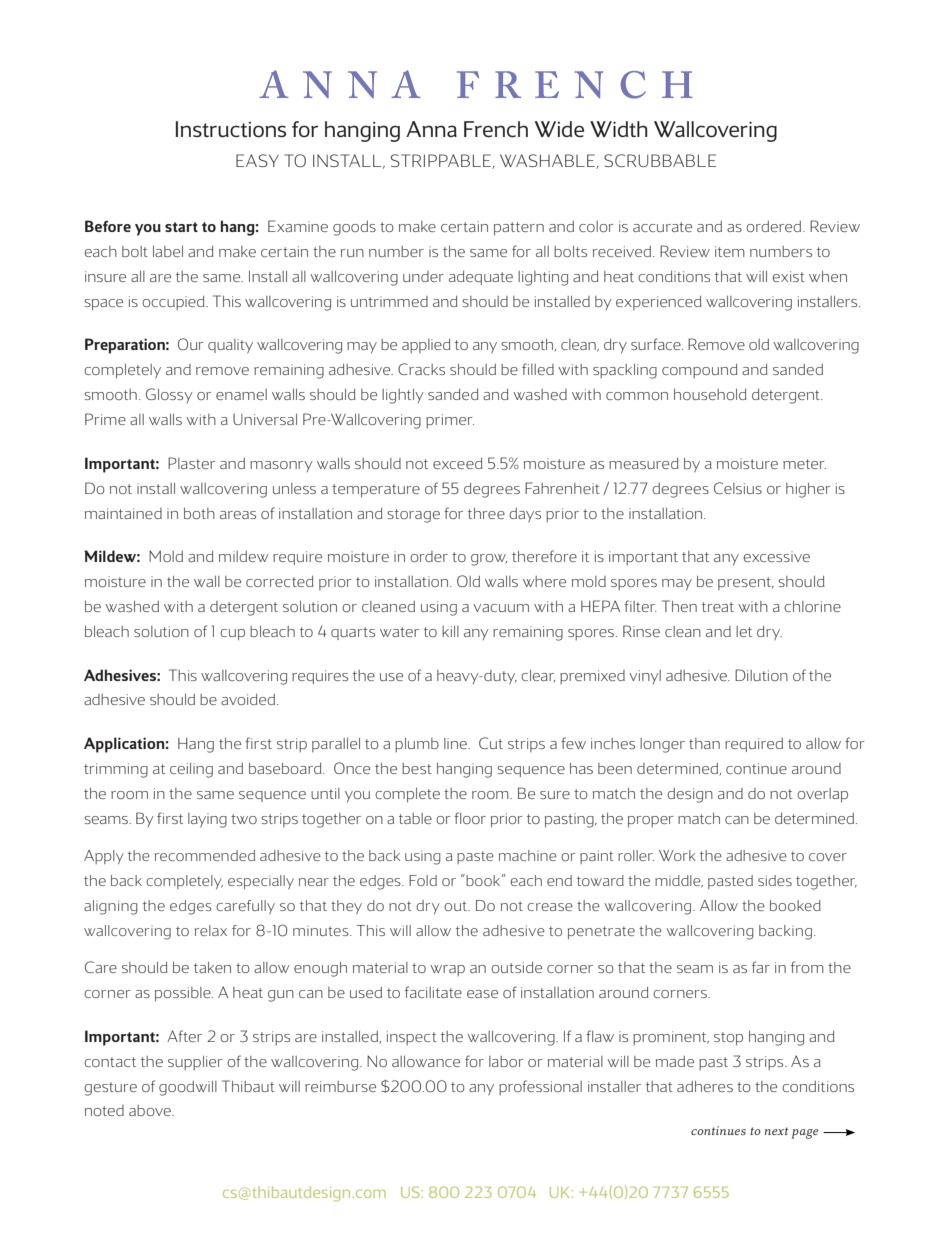 This screenshot has height=1233, width=952. Describe the element at coordinates (151, 1110) in the screenshot. I see `above` at that location.
